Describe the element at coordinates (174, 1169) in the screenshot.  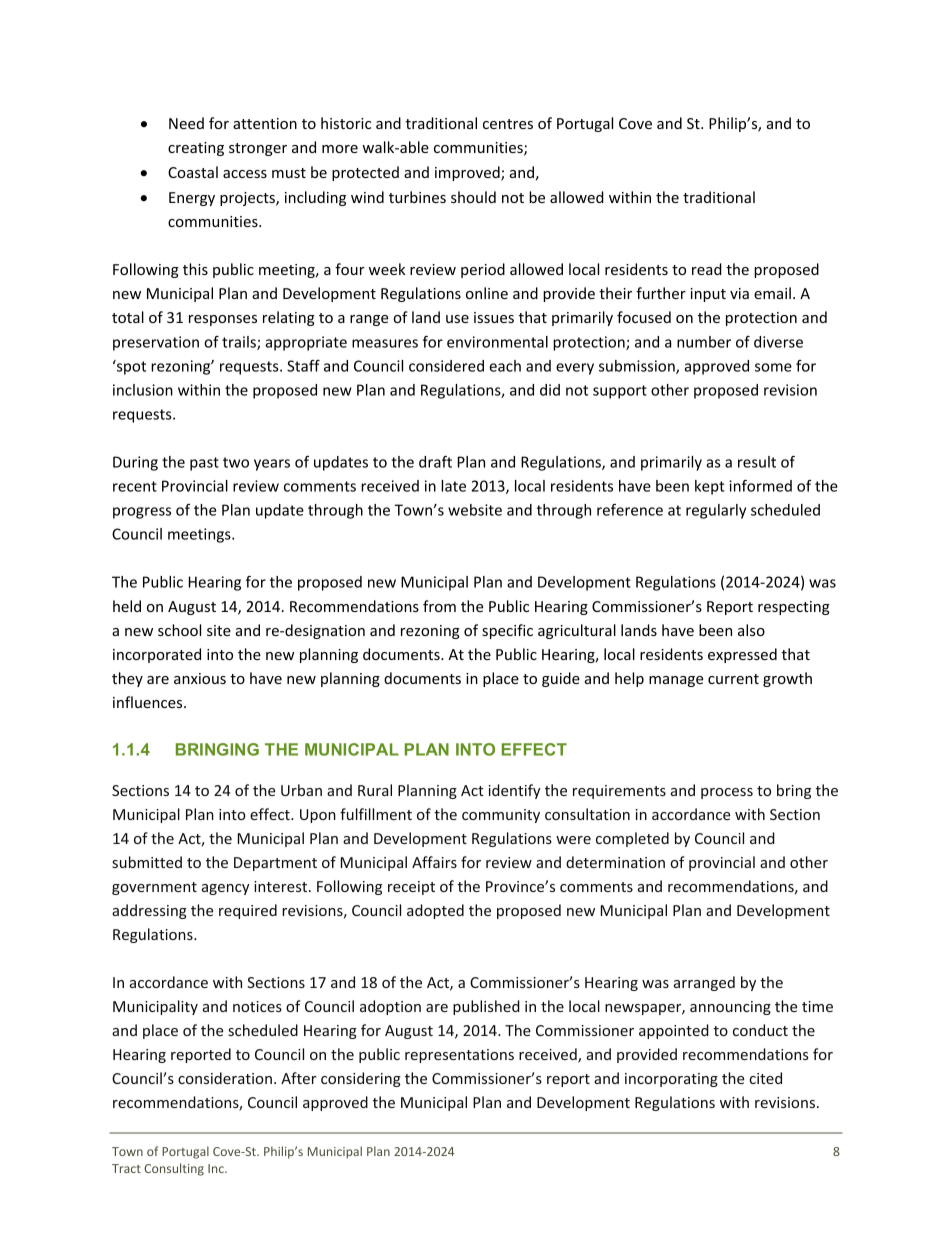
I see `Consulting` at that location.
